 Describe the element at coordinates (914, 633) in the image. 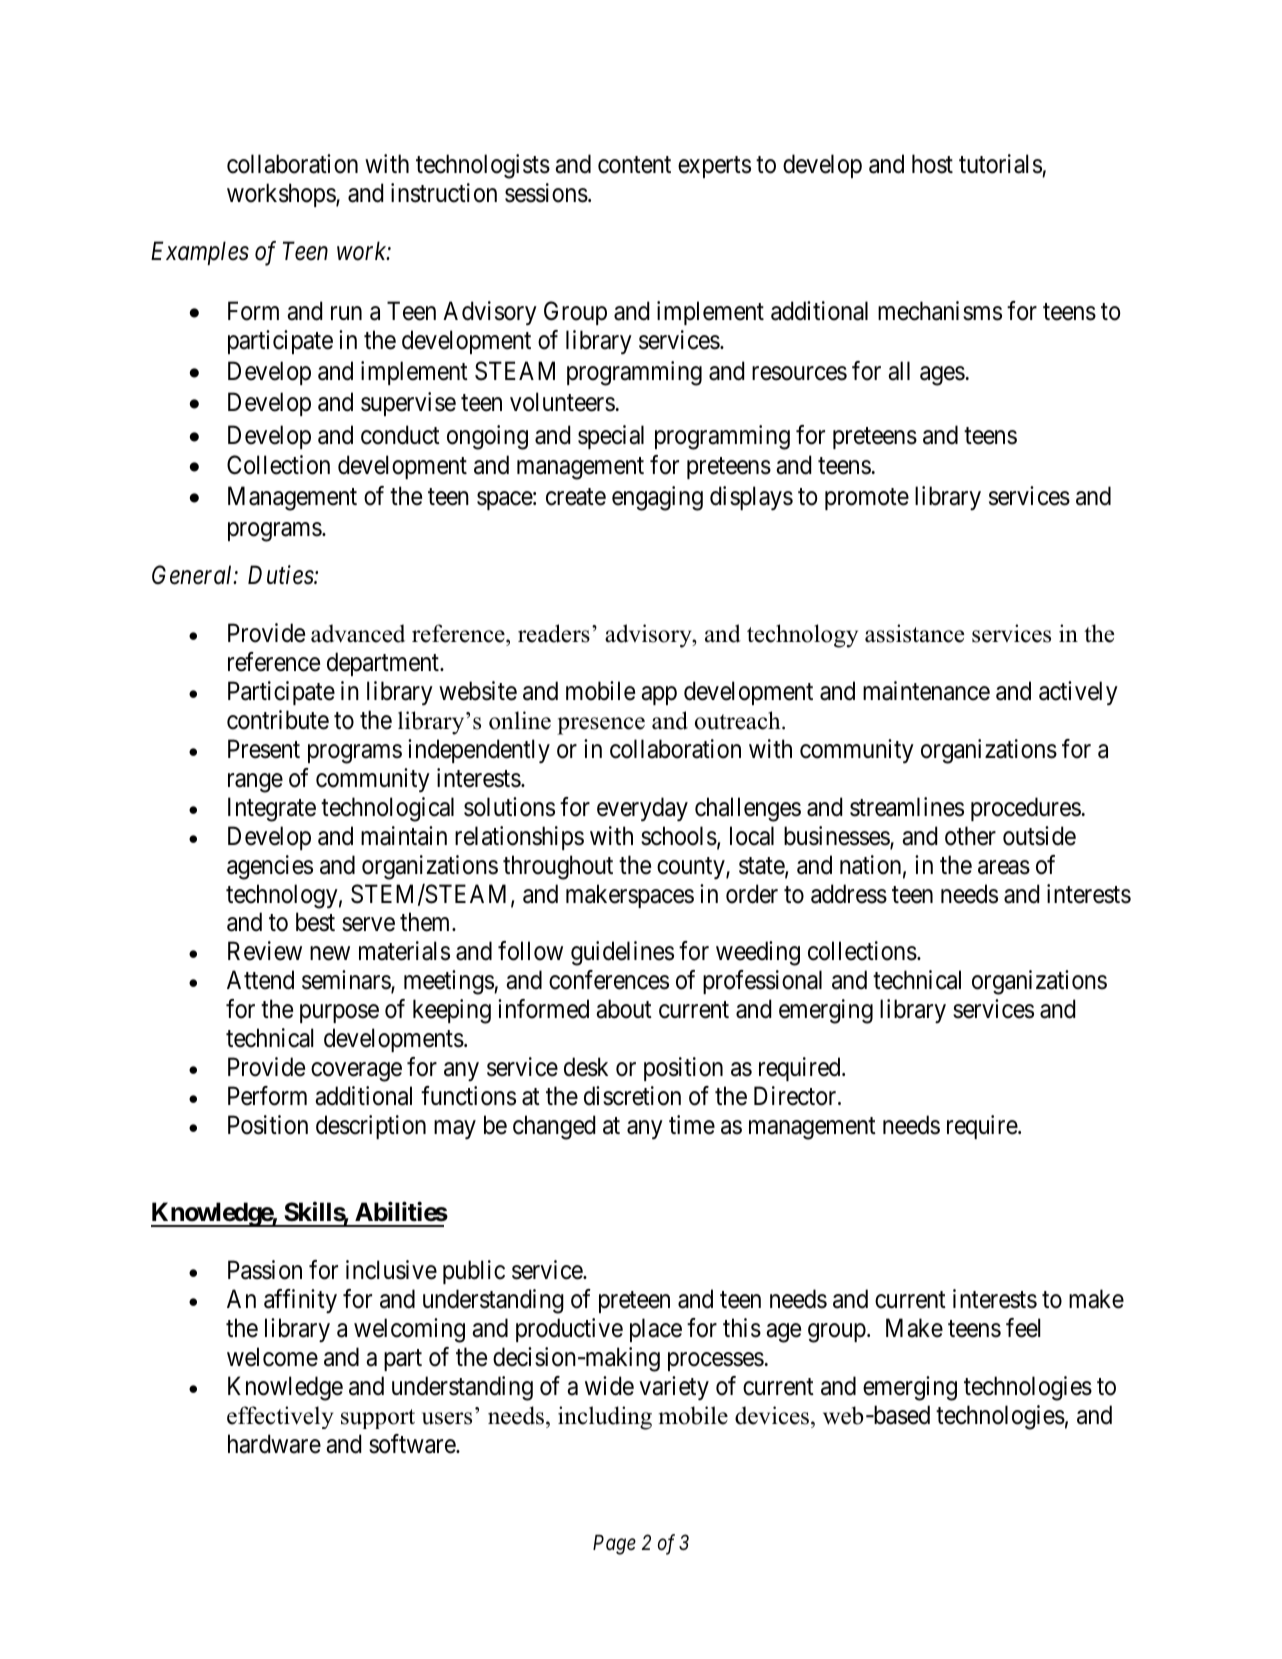

I see `assistance` at that location.
